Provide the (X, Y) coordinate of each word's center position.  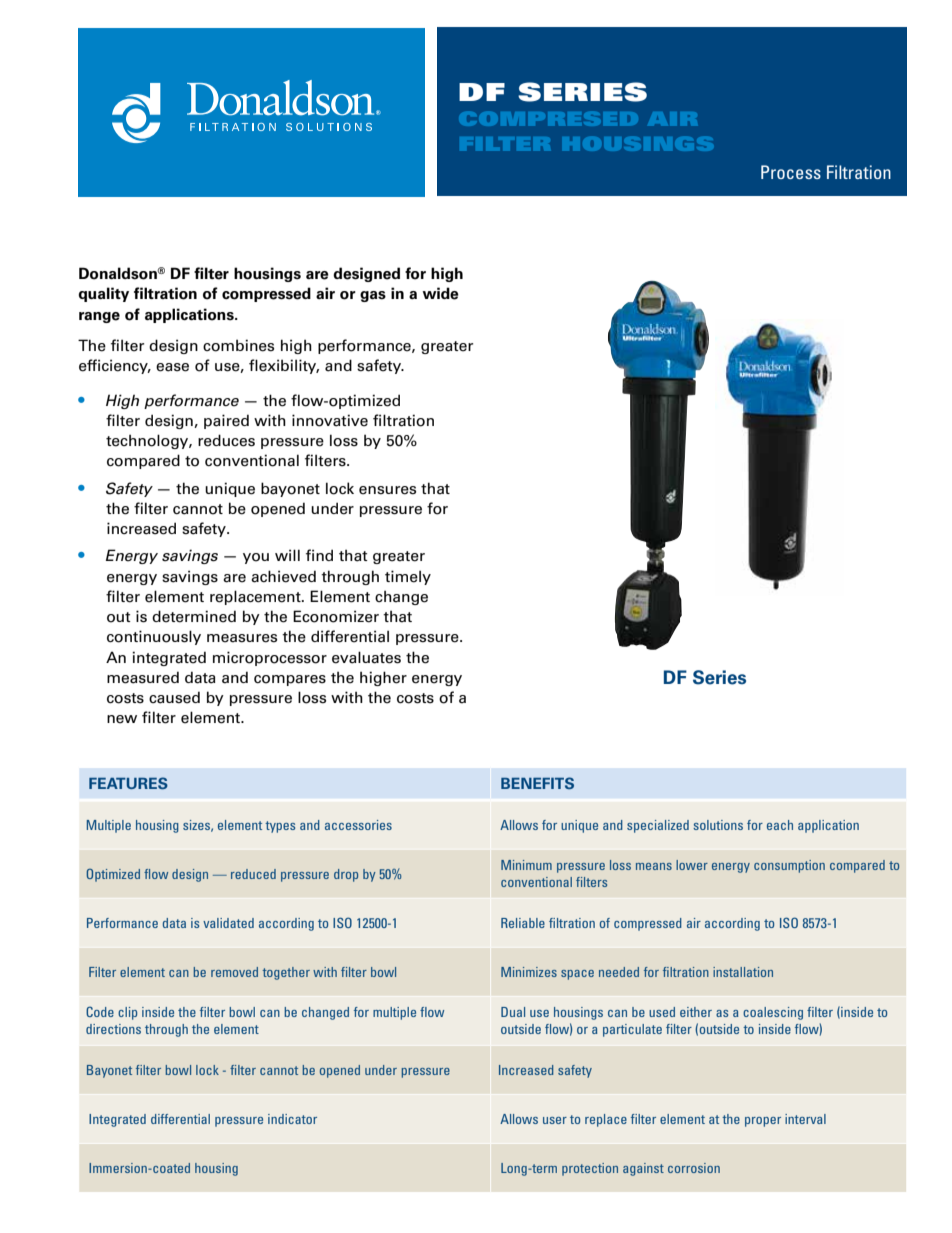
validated (228, 923)
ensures (387, 490)
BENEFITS (537, 783)
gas (373, 296)
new (122, 719)
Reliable (523, 923)
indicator (292, 1119)
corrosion (694, 1168)
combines (238, 345)
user (555, 1120)
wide (440, 293)
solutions (718, 825)
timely (408, 577)
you (256, 558)
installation (743, 972)
